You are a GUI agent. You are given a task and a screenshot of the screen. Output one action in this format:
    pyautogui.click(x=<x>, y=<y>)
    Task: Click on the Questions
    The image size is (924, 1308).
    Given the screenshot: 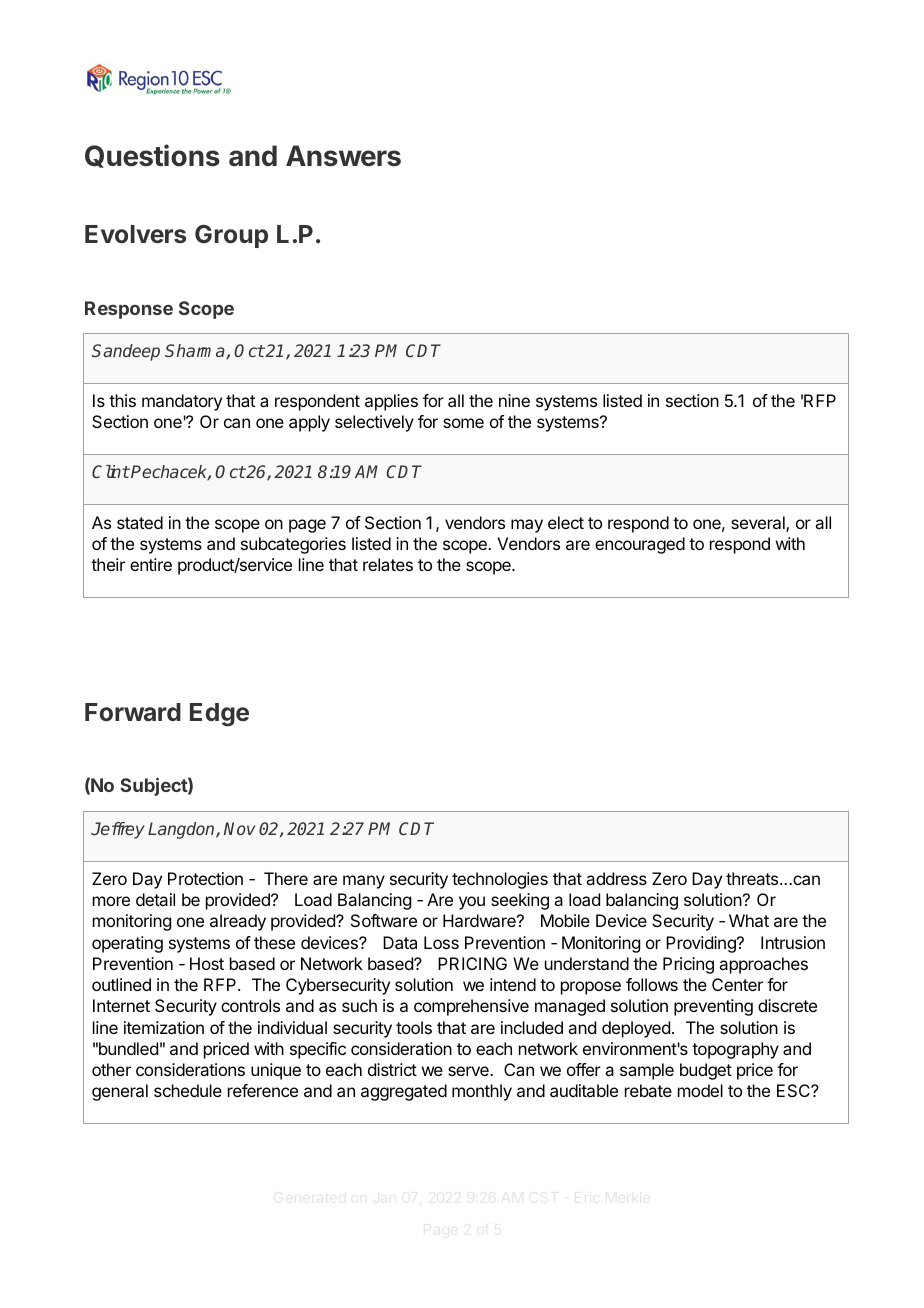 What is the action you would take?
    pyautogui.click(x=152, y=156)
